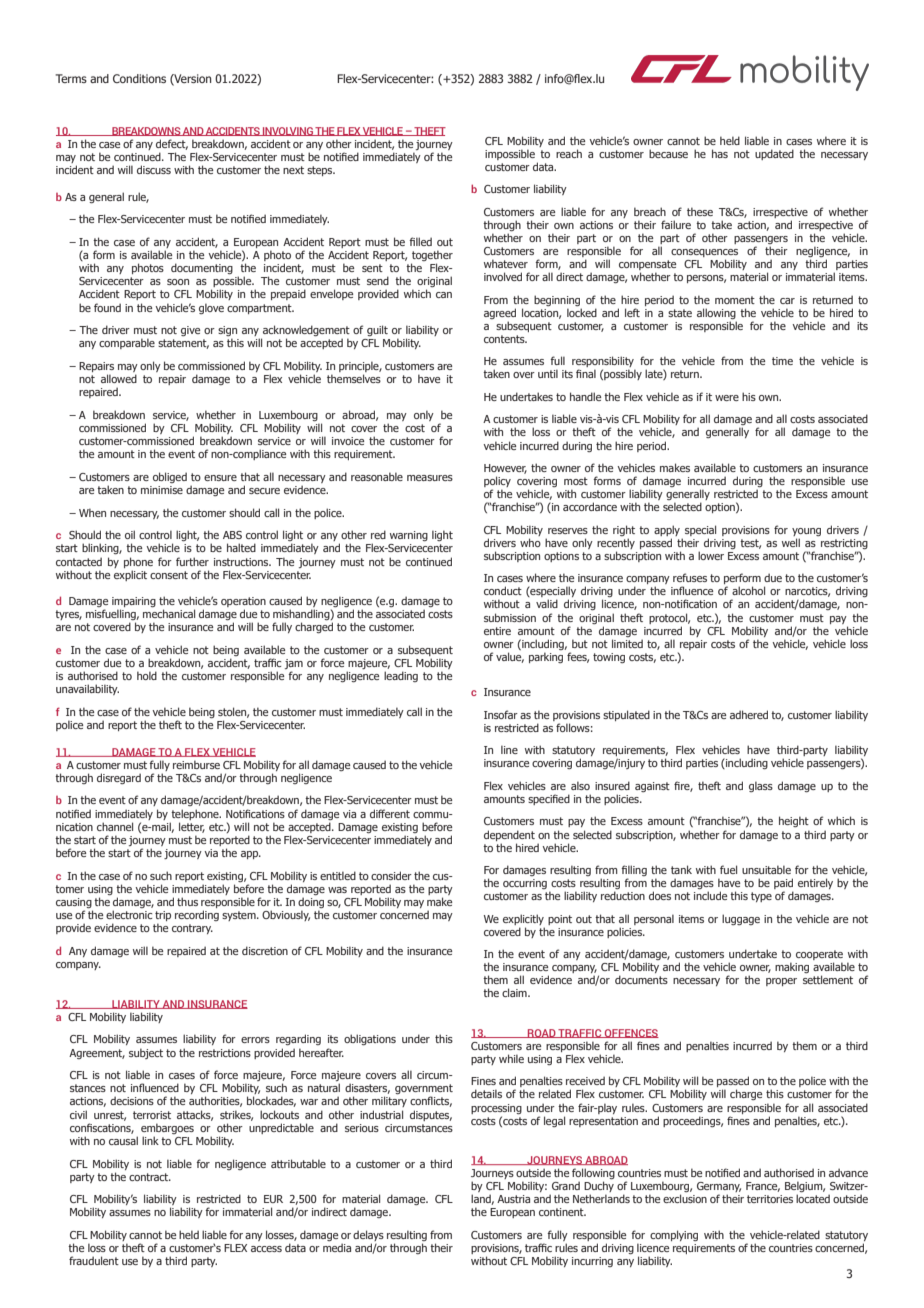  I want to click on updated, so click(774, 154).
